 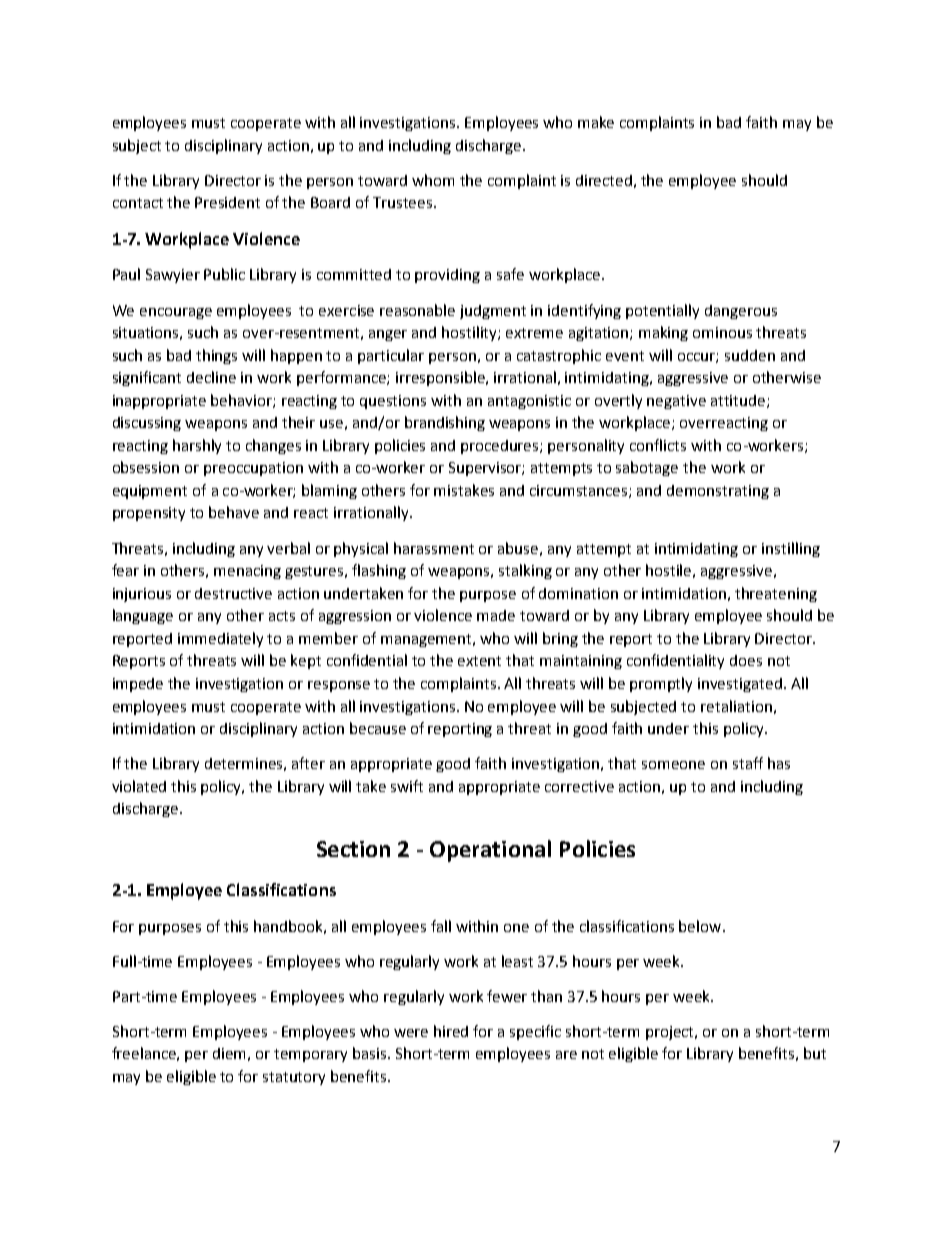 I want to click on staff, so click(x=748, y=763).
